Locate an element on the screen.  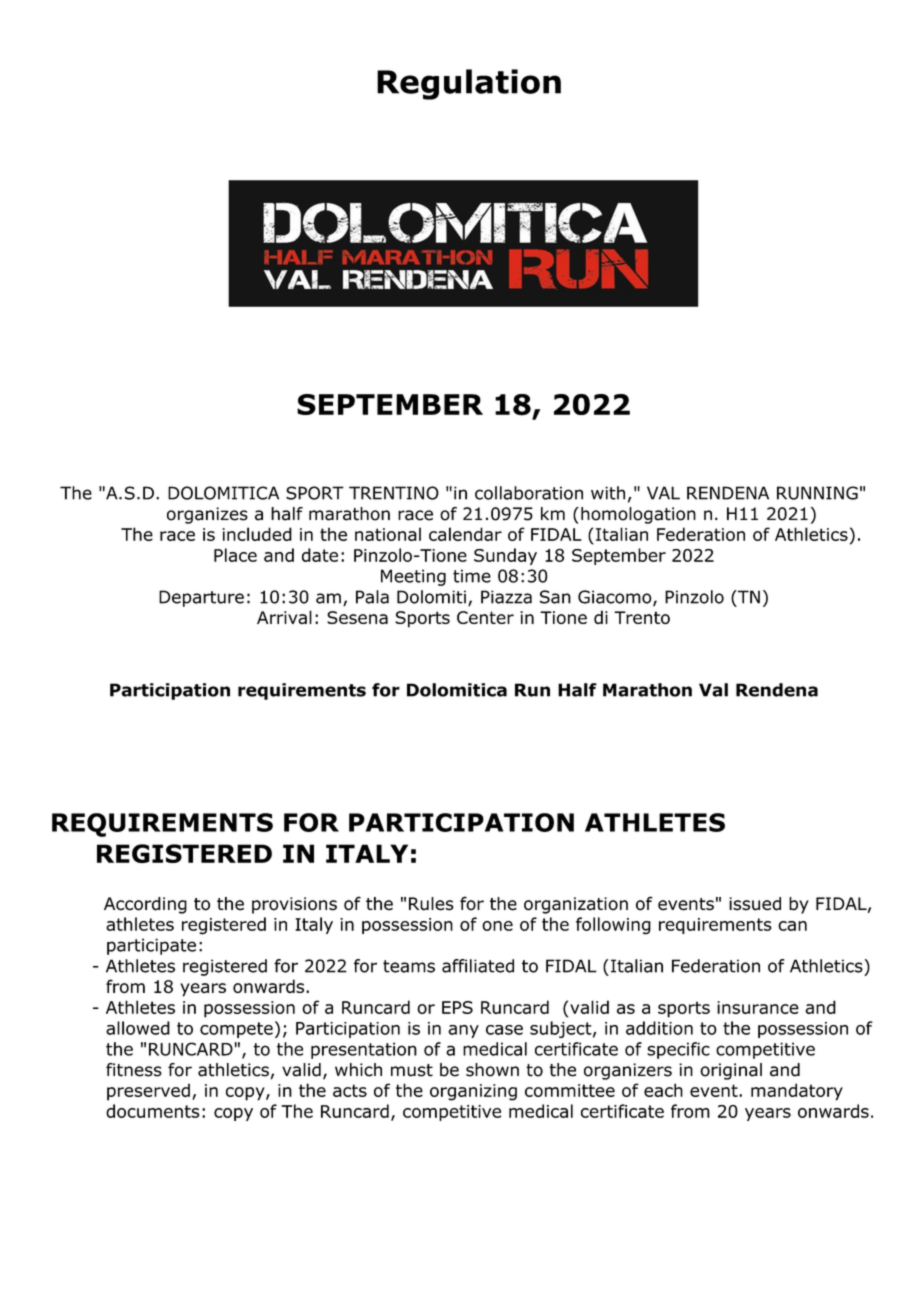
issued is located at coordinates (755, 904).
